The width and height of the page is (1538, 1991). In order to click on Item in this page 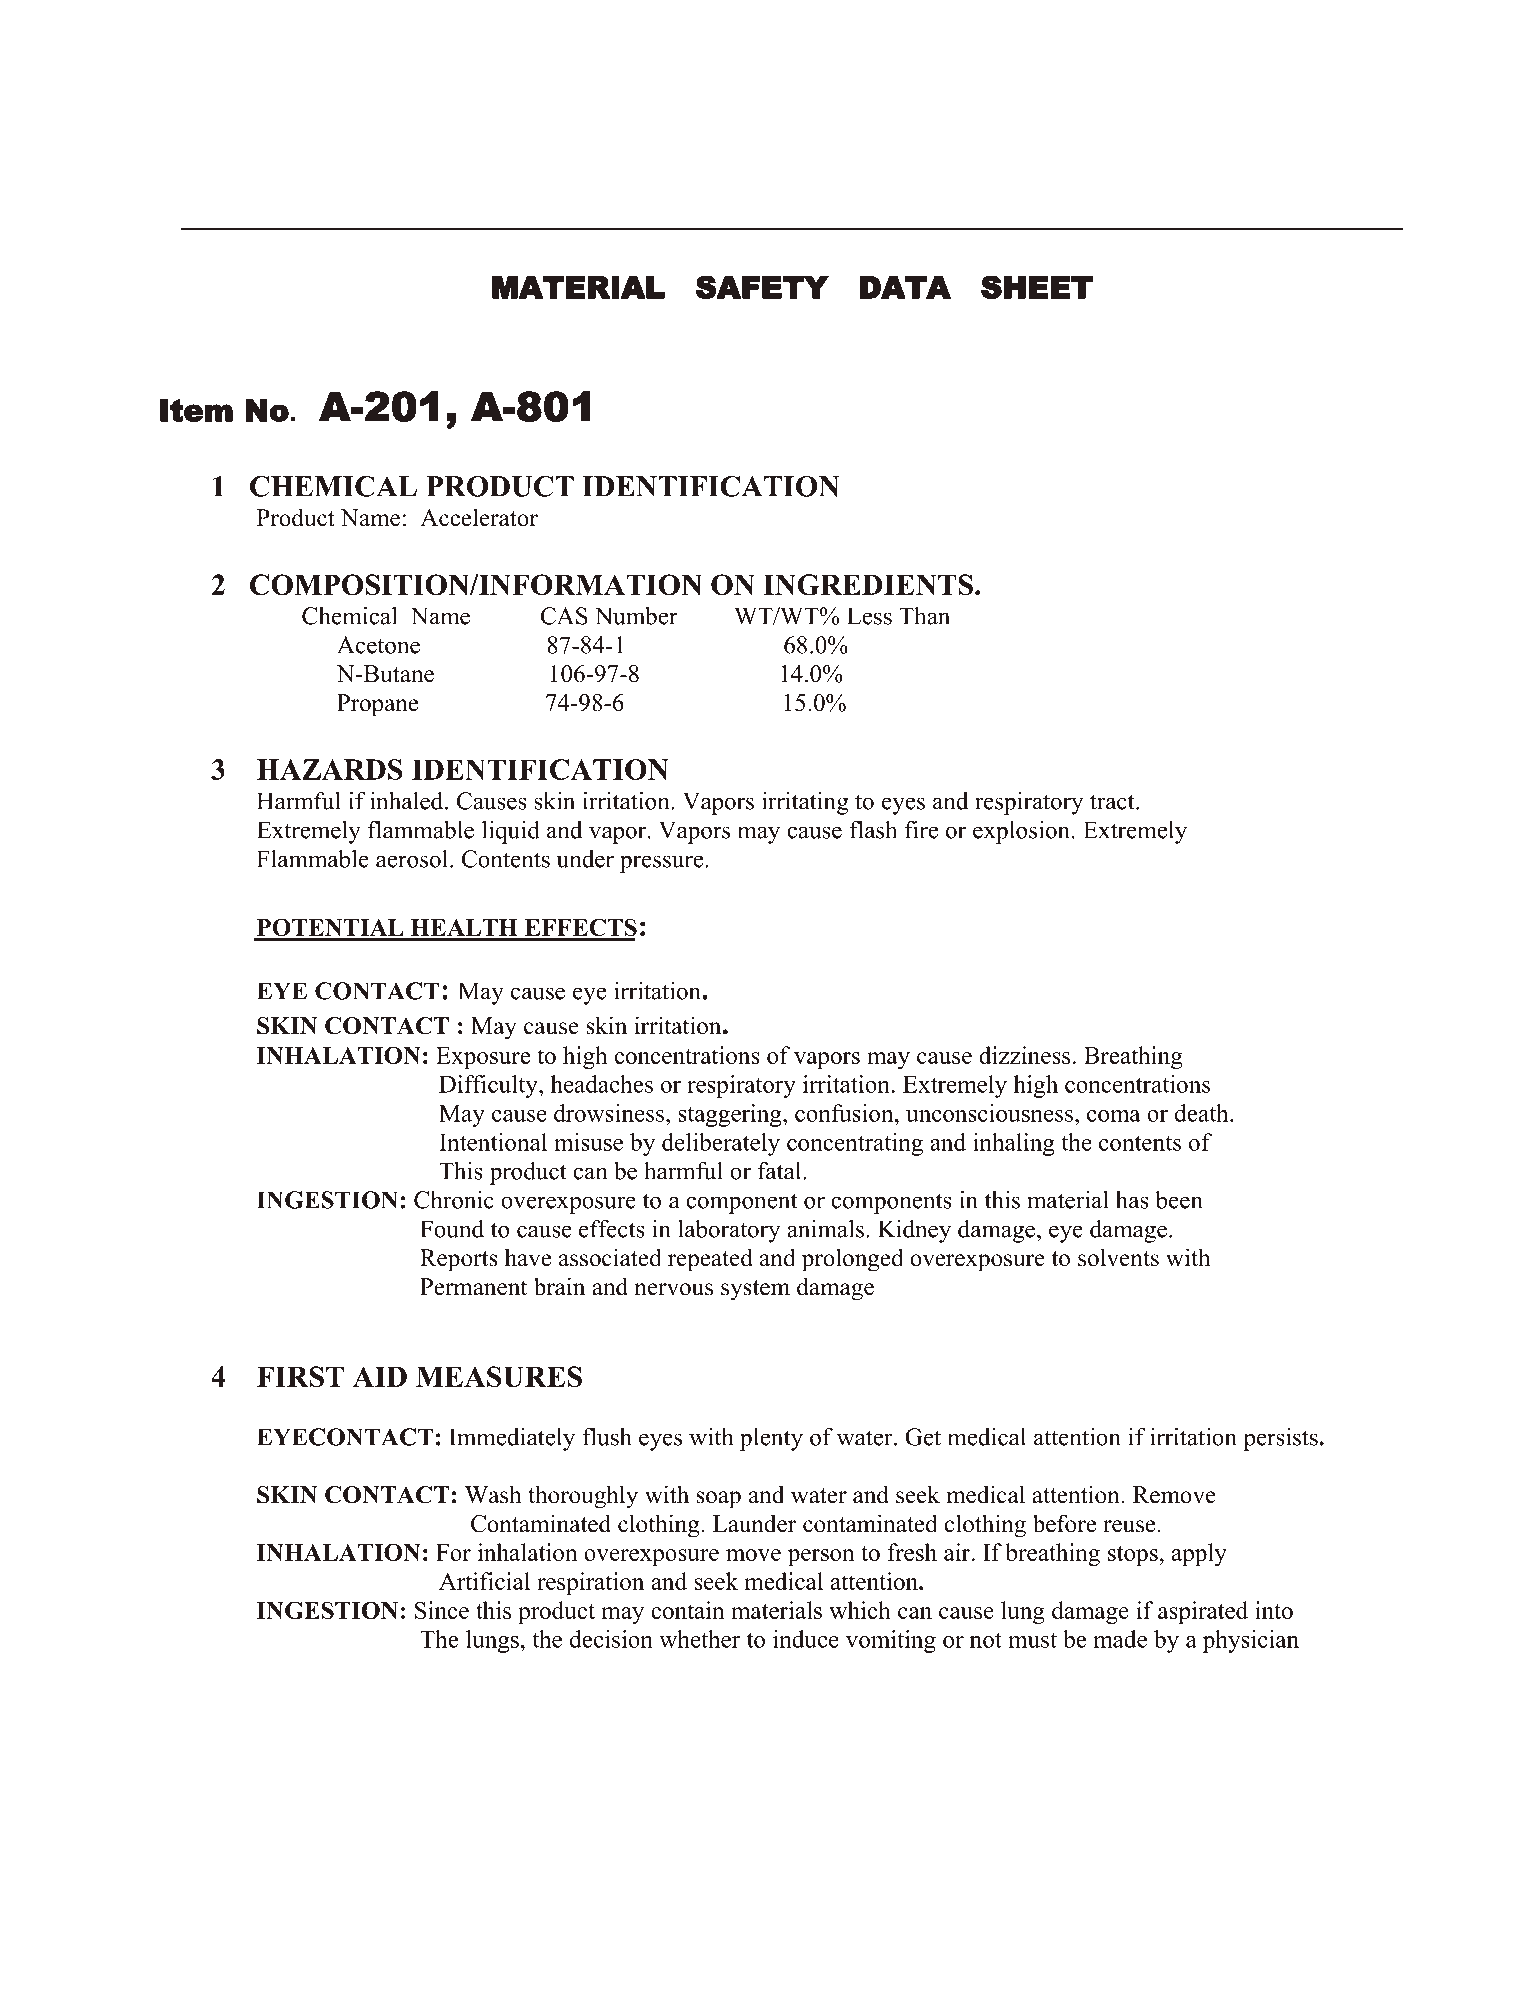, I will do `click(196, 410)`.
